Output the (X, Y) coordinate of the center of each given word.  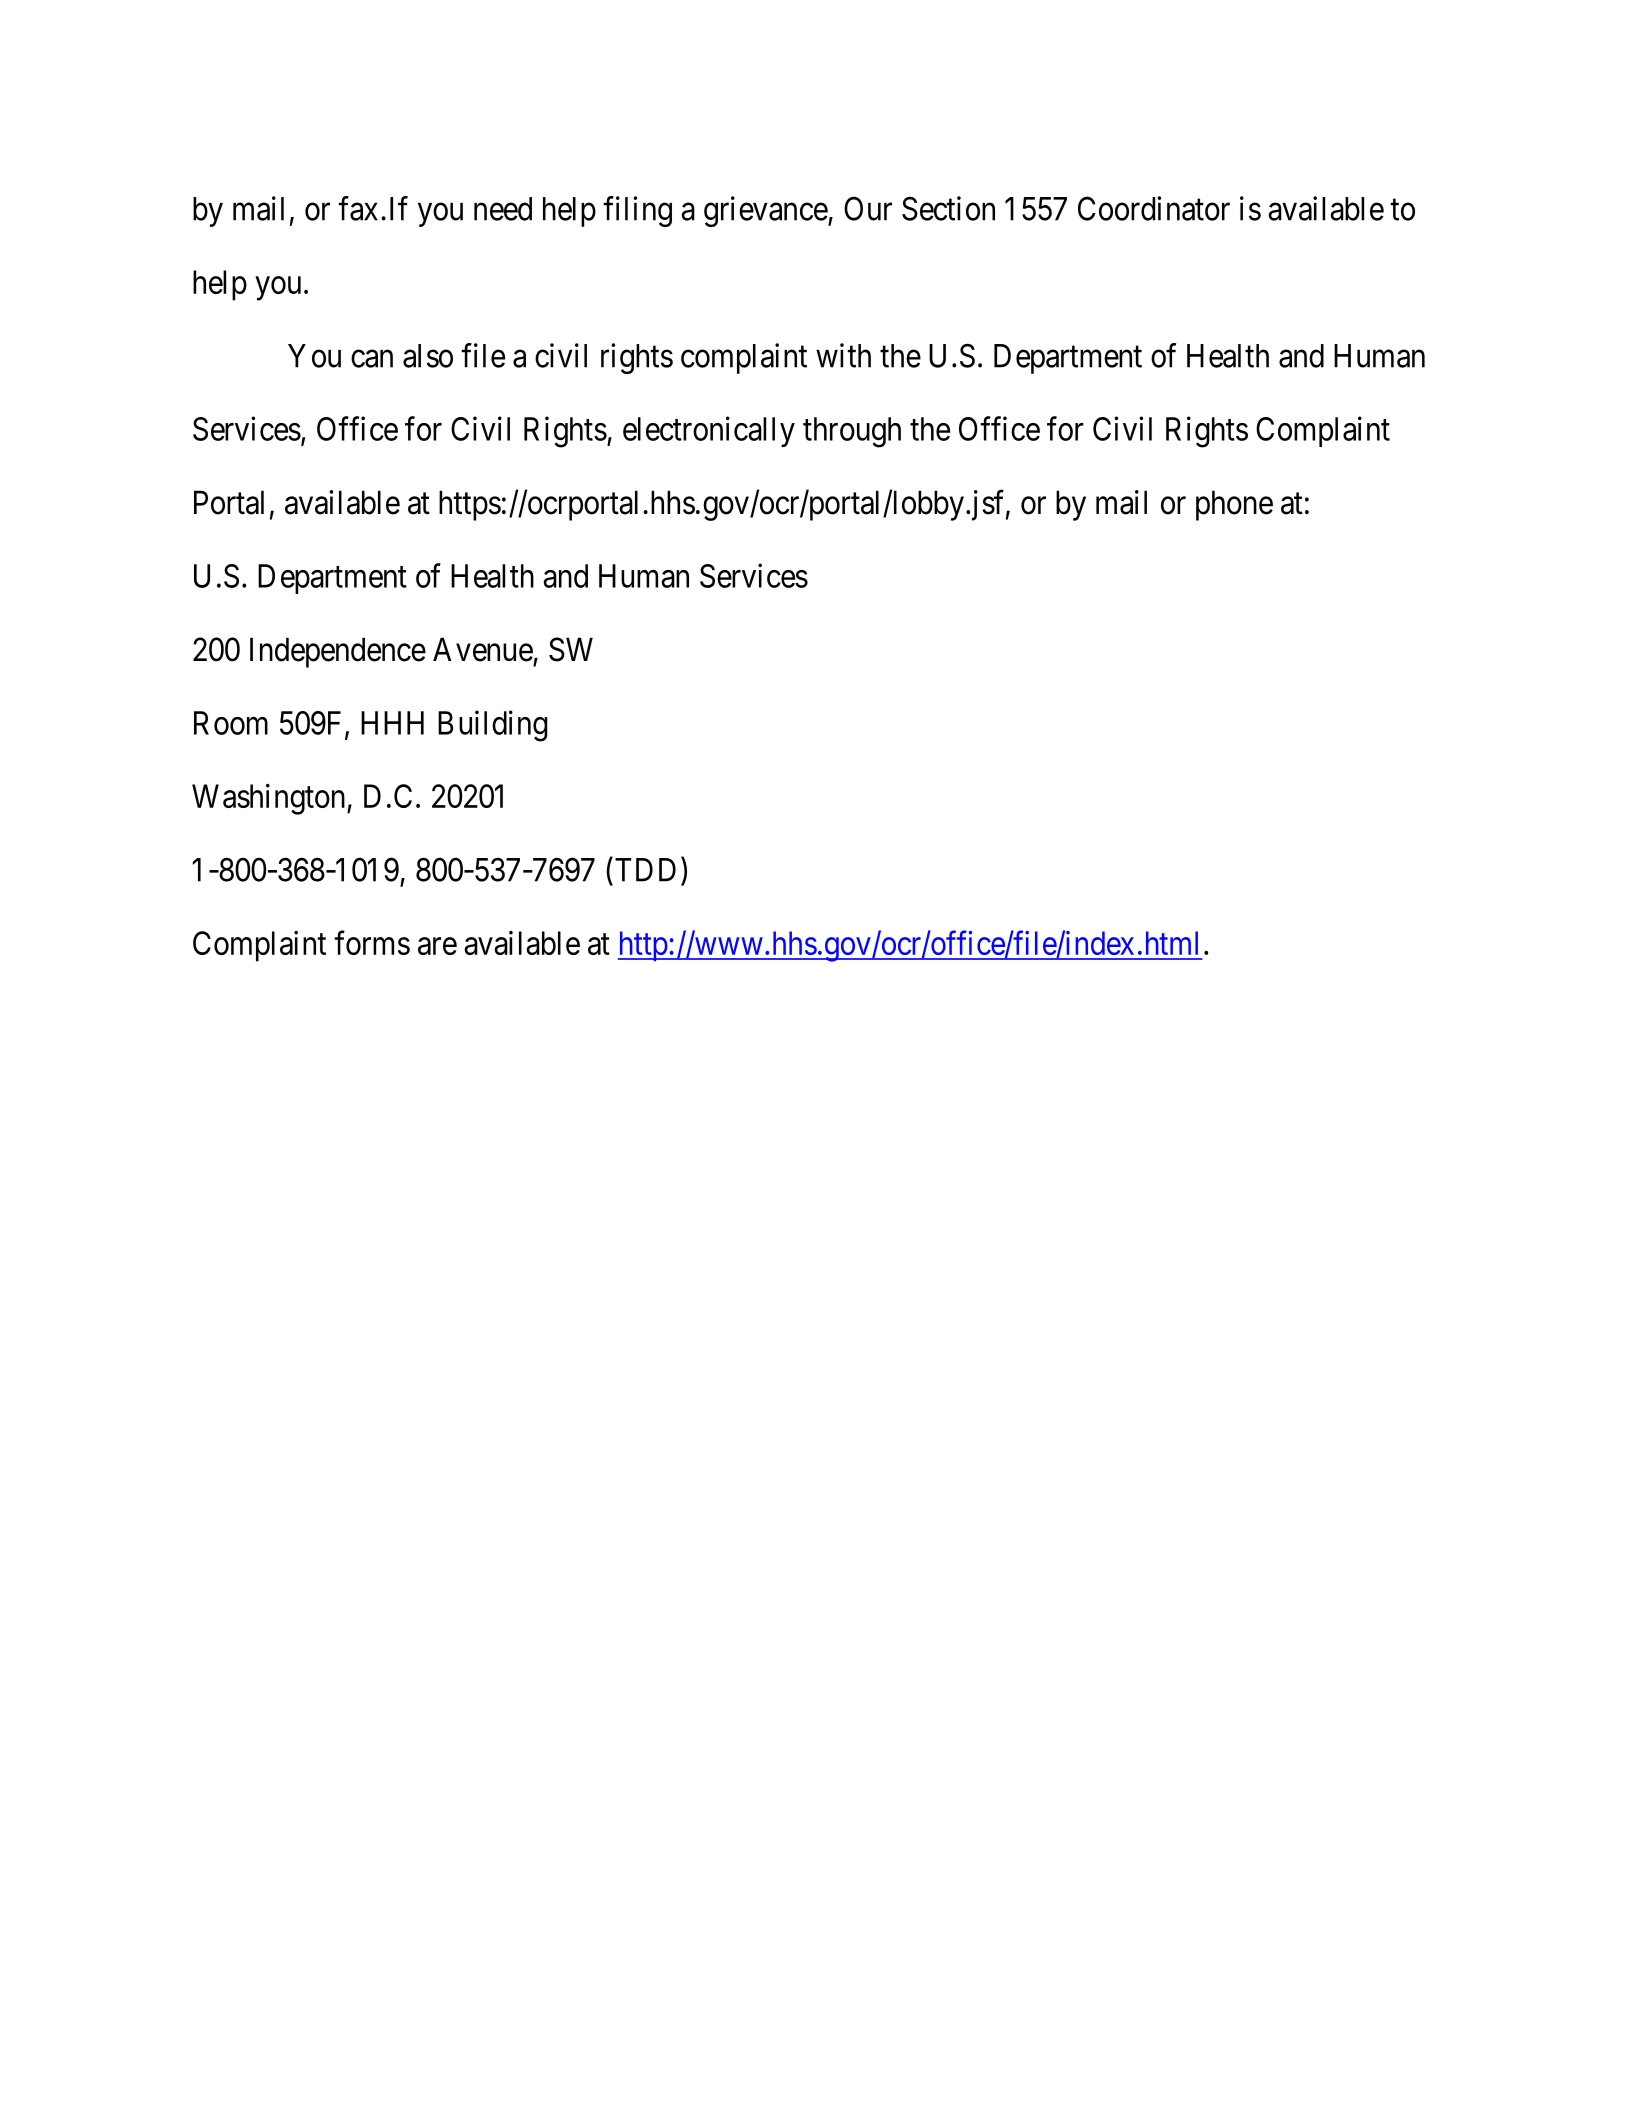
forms (372, 942)
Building (493, 726)
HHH (392, 723)
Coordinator (1154, 208)
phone (1234, 505)
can (372, 359)
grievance (766, 211)
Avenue (483, 649)
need (503, 209)
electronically (709, 431)
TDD (645, 870)
